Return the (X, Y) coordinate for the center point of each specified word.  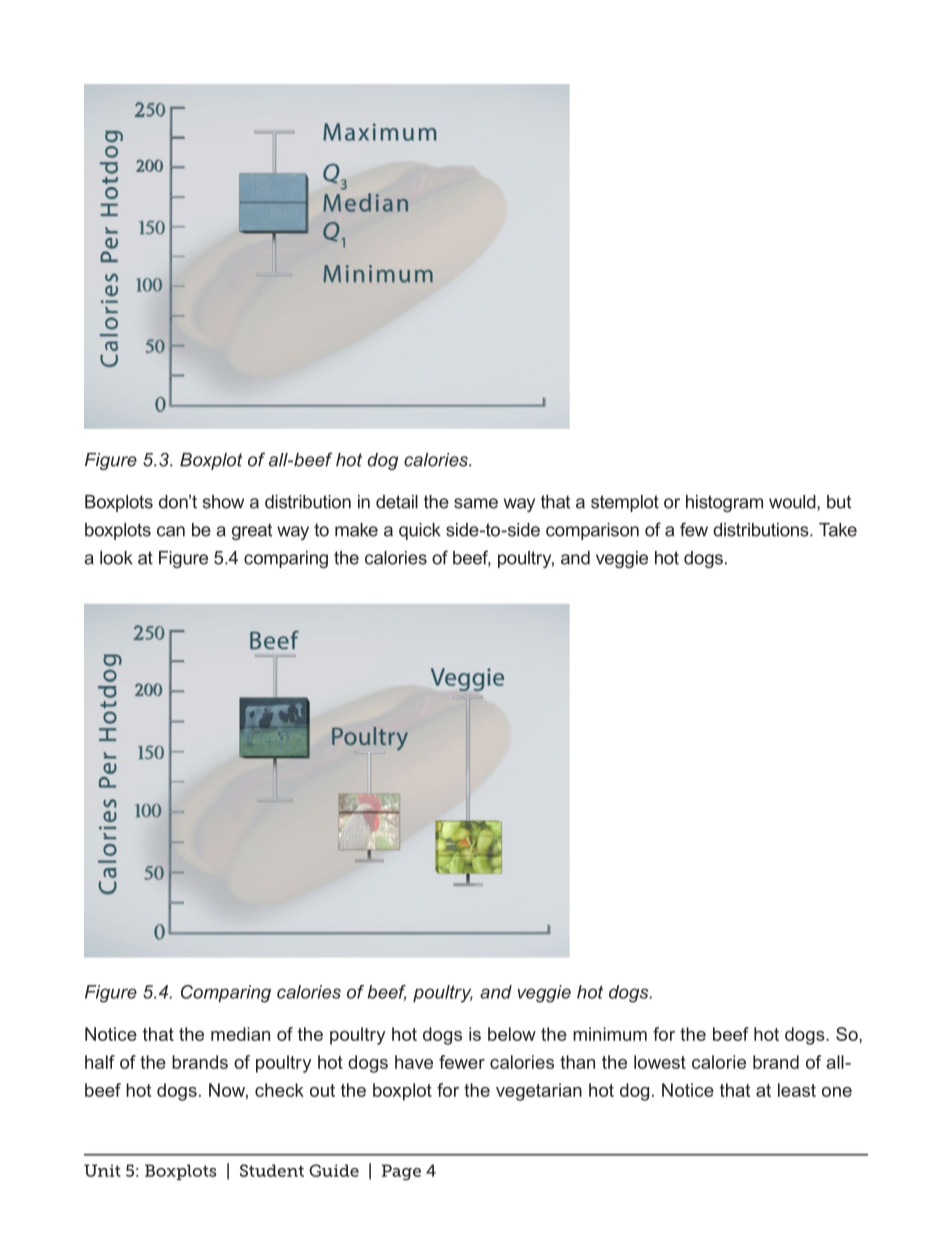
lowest (660, 1062)
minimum (610, 1034)
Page (401, 1172)
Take (838, 530)
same (476, 503)
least (797, 1090)
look (116, 558)
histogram (724, 503)
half (100, 1062)
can (171, 531)
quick (420, 531)
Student (272, 1170)
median (240, 1034)
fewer (462, 1062)
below (512, 1034)
